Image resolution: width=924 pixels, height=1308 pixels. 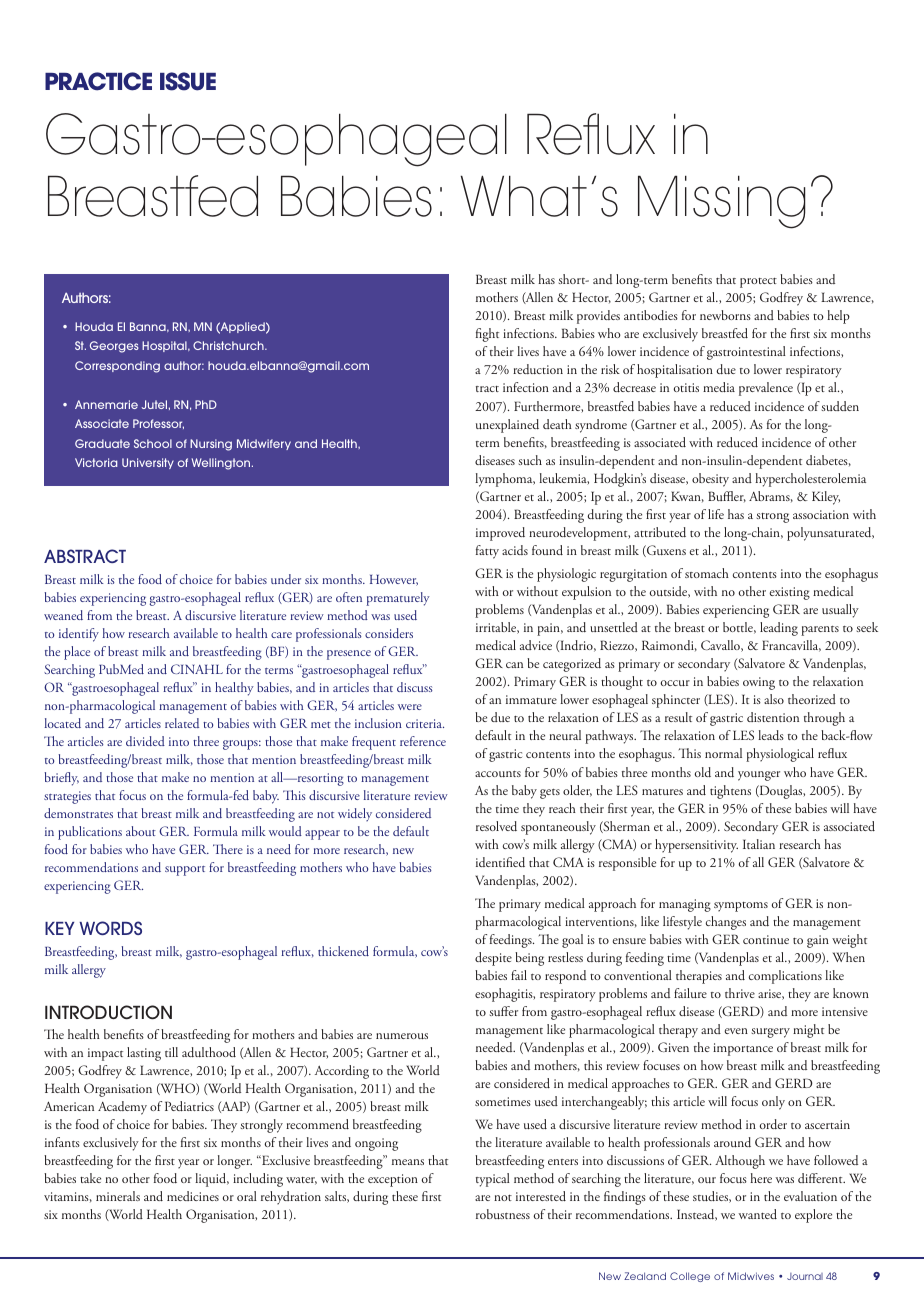 I want to click on robustness, so click(x=503, y=1214).
